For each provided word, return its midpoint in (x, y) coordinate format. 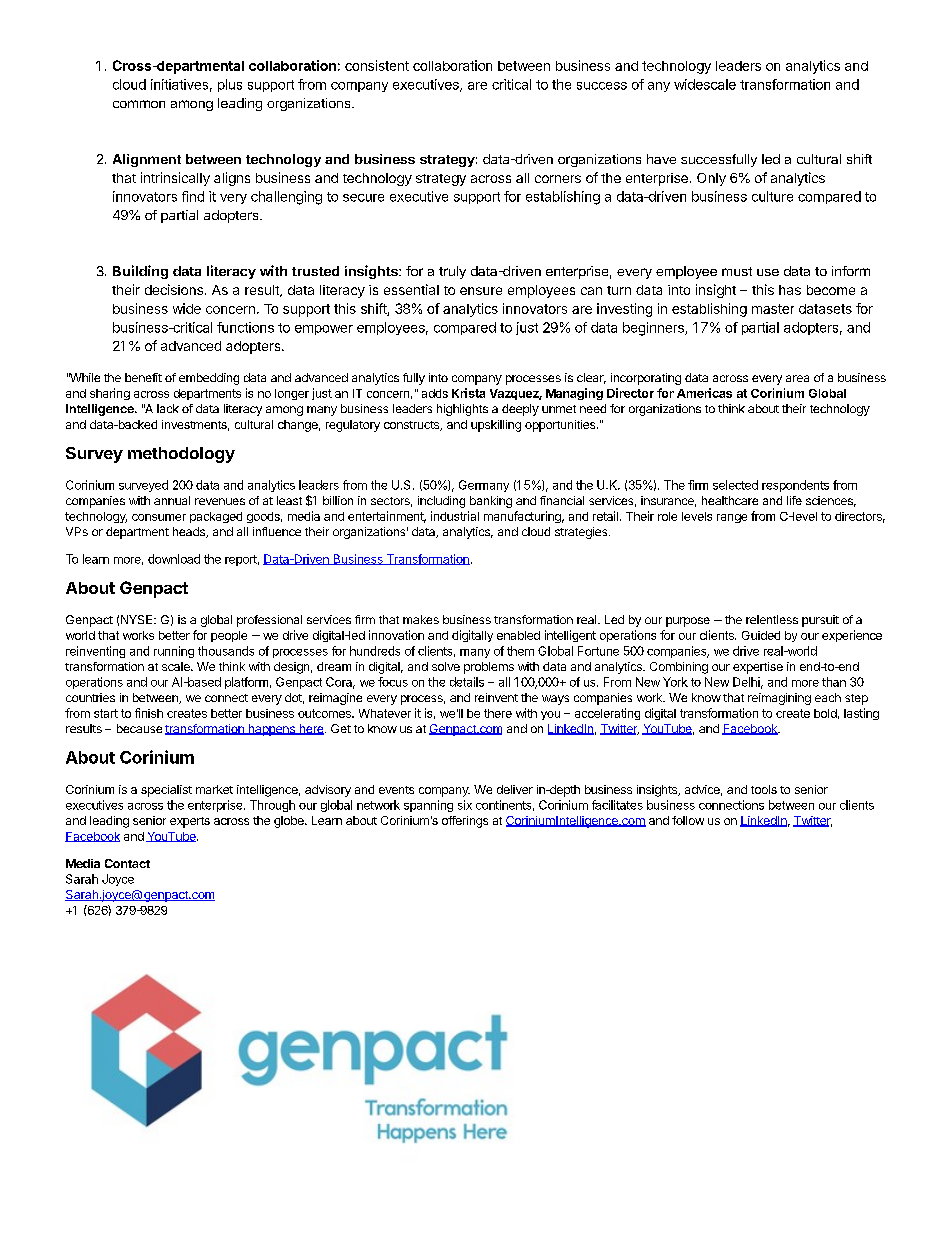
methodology (181, 455)
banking (491, 502)
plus (230, 85)
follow (688, 820)
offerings (465, 822)
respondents (795, 486)
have (661, 159)
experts (190, 822)
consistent (377, 65)
